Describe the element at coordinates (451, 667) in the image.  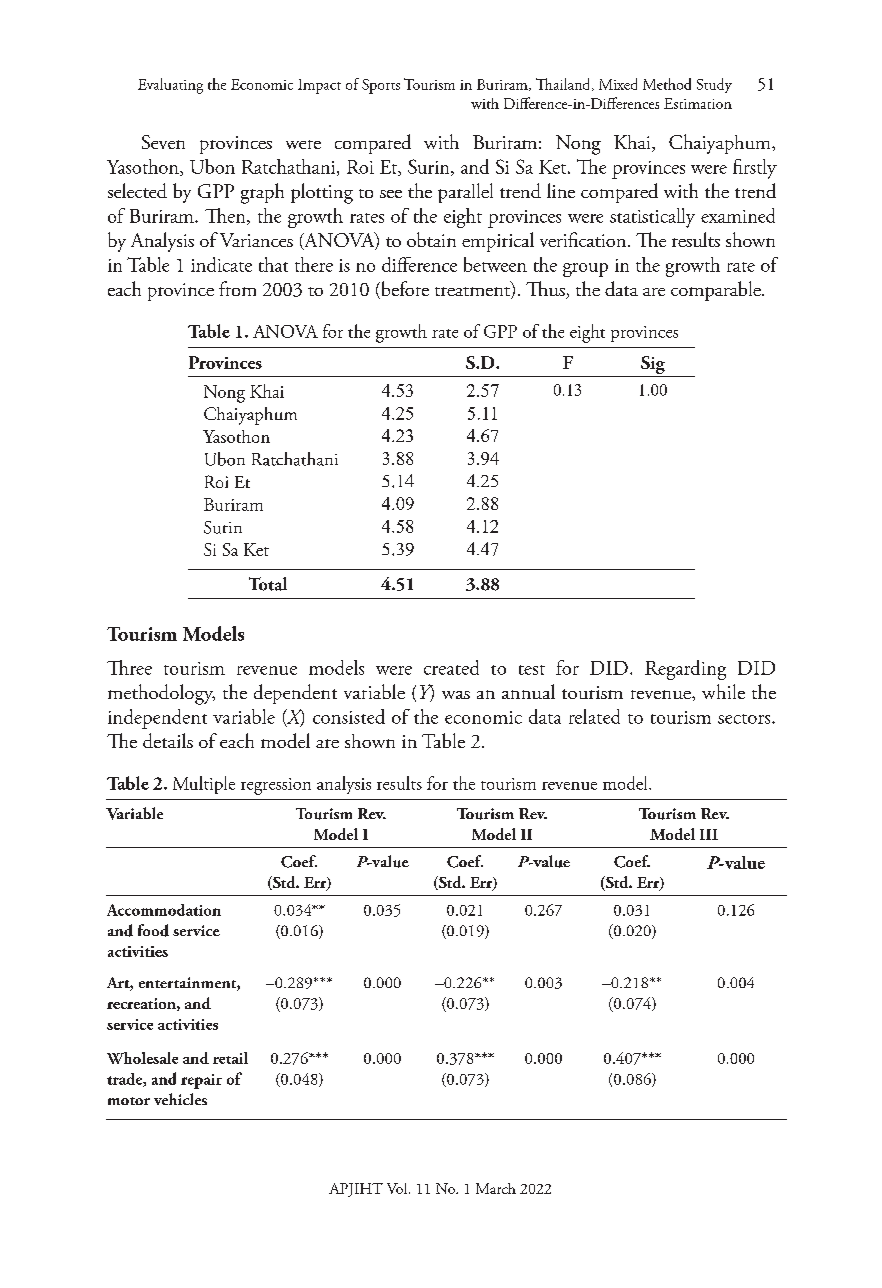
I see `created` at that location.
